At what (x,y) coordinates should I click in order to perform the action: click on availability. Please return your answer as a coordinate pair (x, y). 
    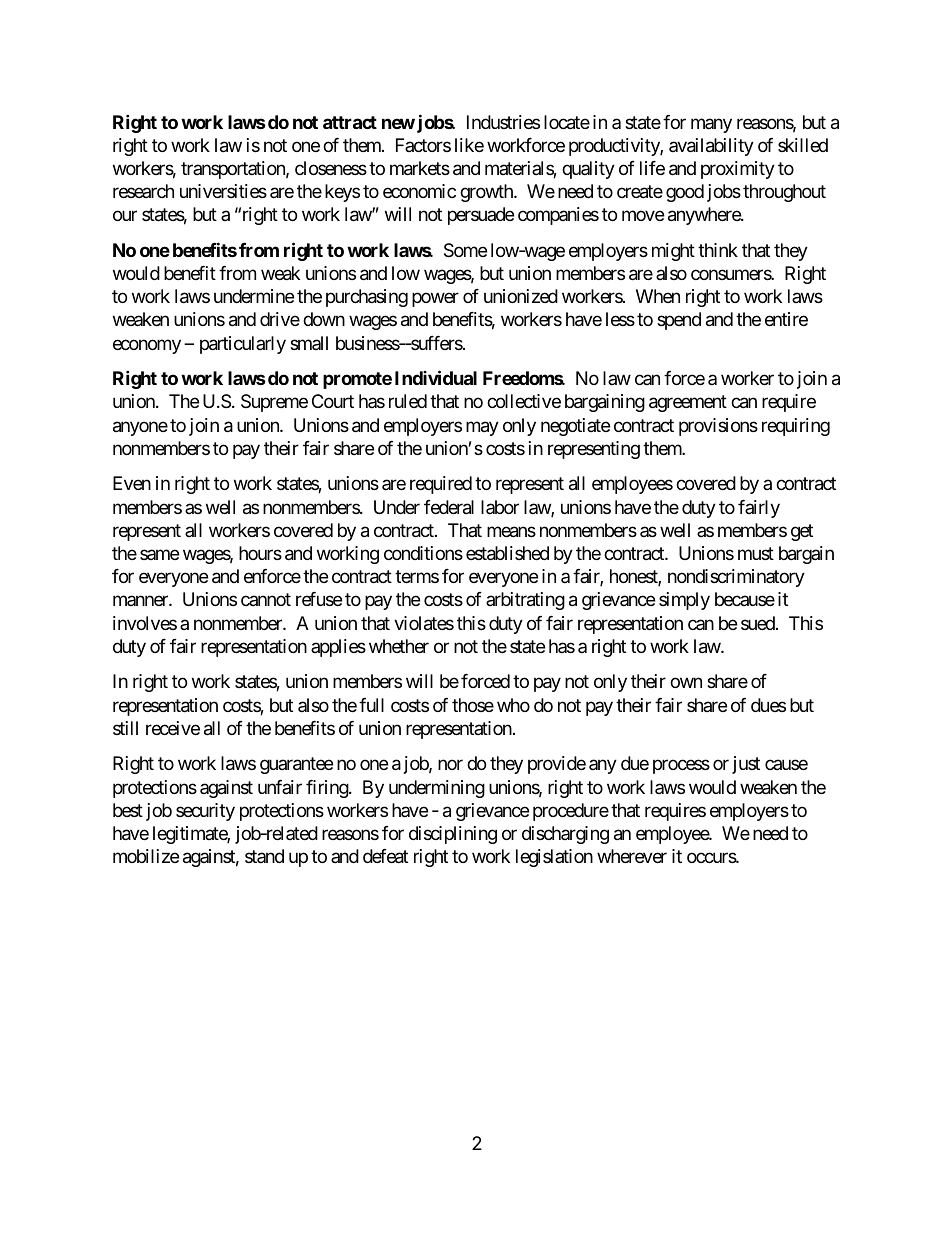
    Looking at the image, I should click on (711, 147).
